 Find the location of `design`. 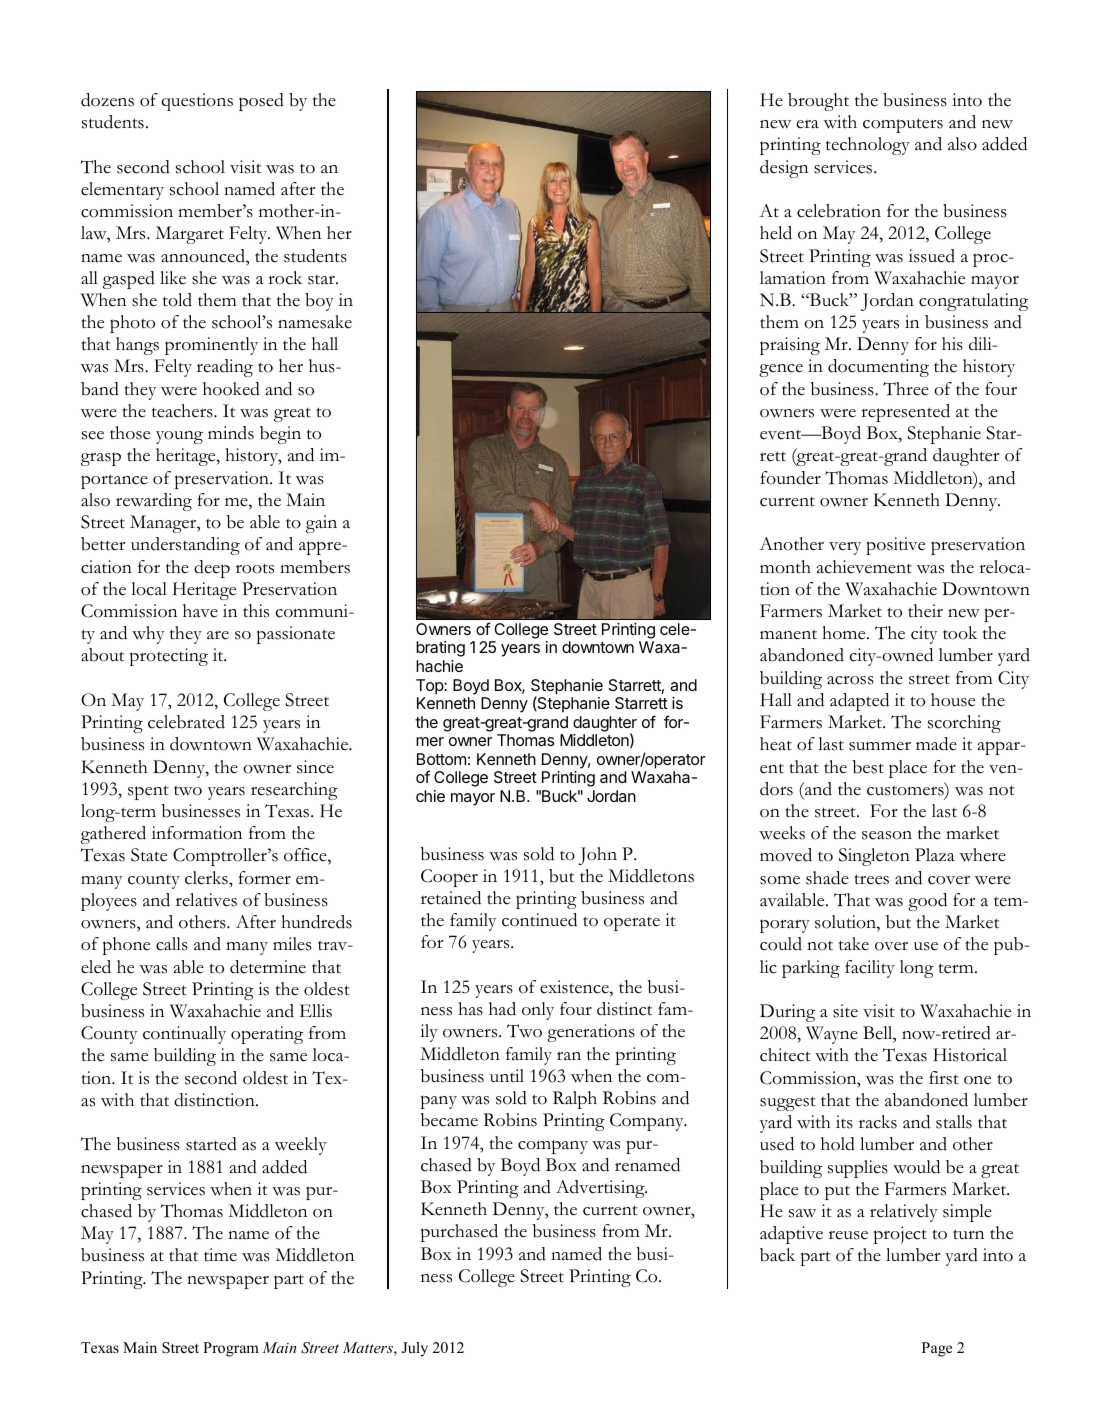

design is located at coordinates (784, 169).
